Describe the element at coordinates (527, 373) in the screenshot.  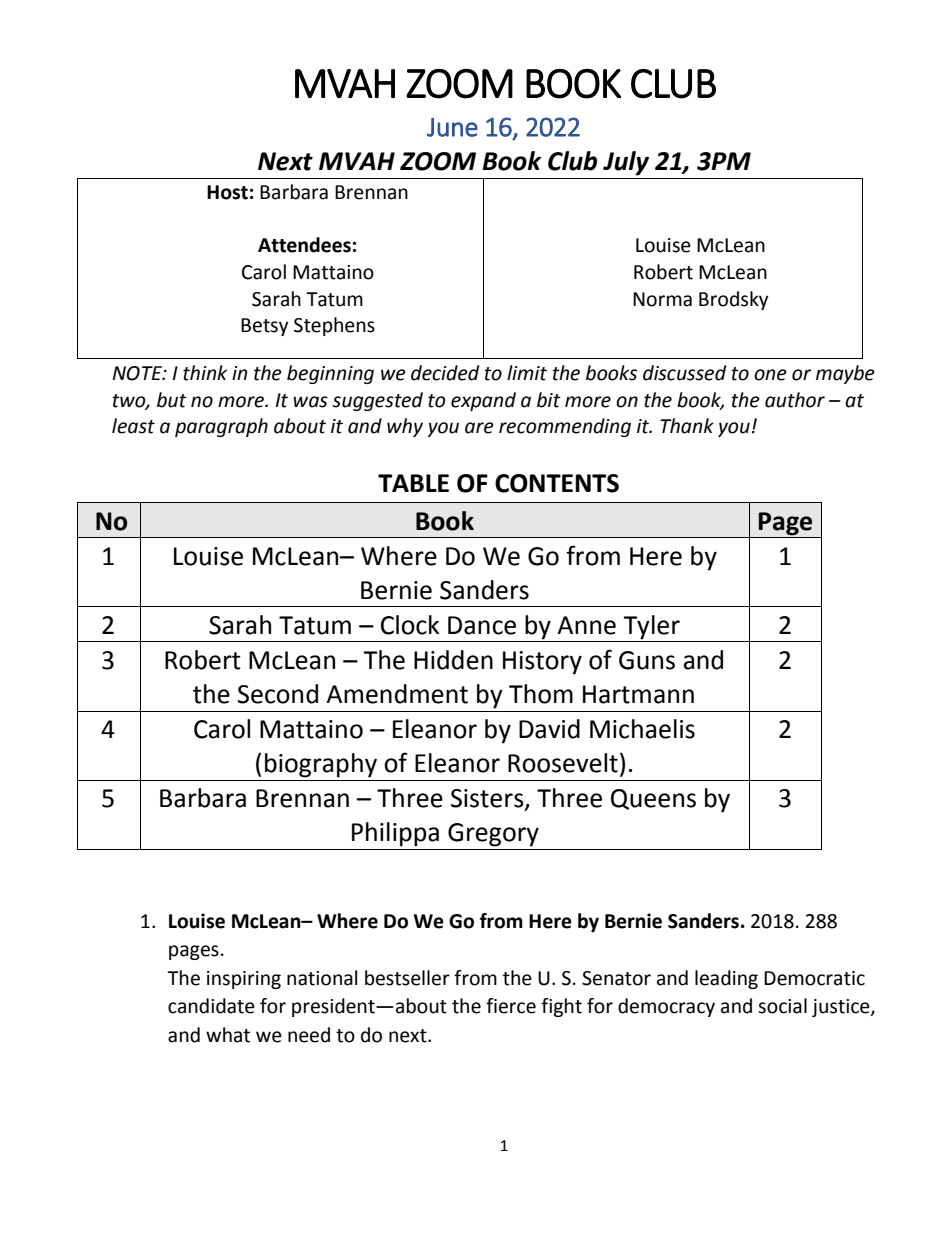
I see `limit` at that location.
